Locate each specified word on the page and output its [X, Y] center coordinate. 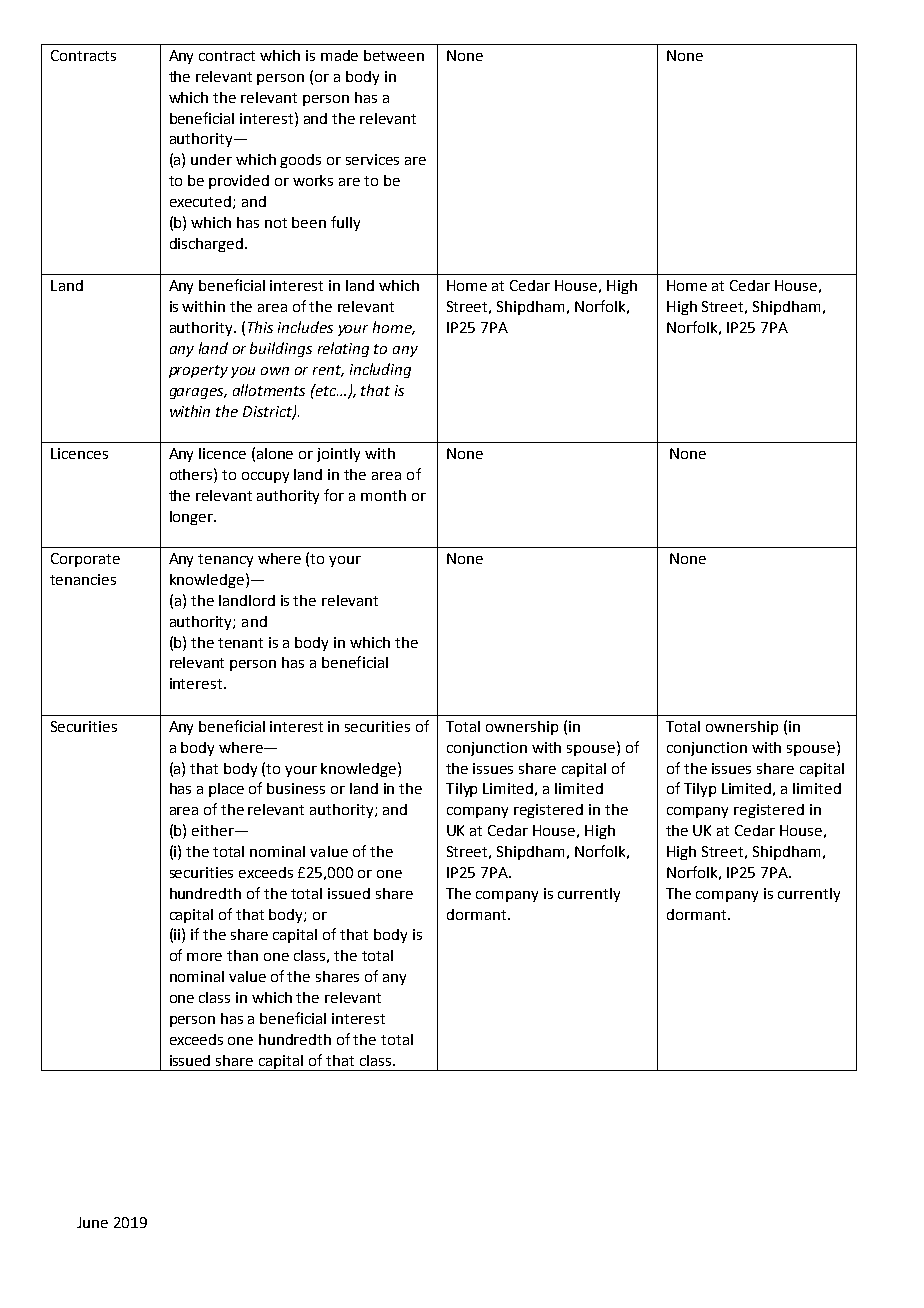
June [92, 1222]
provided [239, 182]
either [214, 830]
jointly [338, 455]
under [211, 159]
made [339, 55]
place [226, 790]
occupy [265, 477]
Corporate [85, 560]
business [296, 788]
